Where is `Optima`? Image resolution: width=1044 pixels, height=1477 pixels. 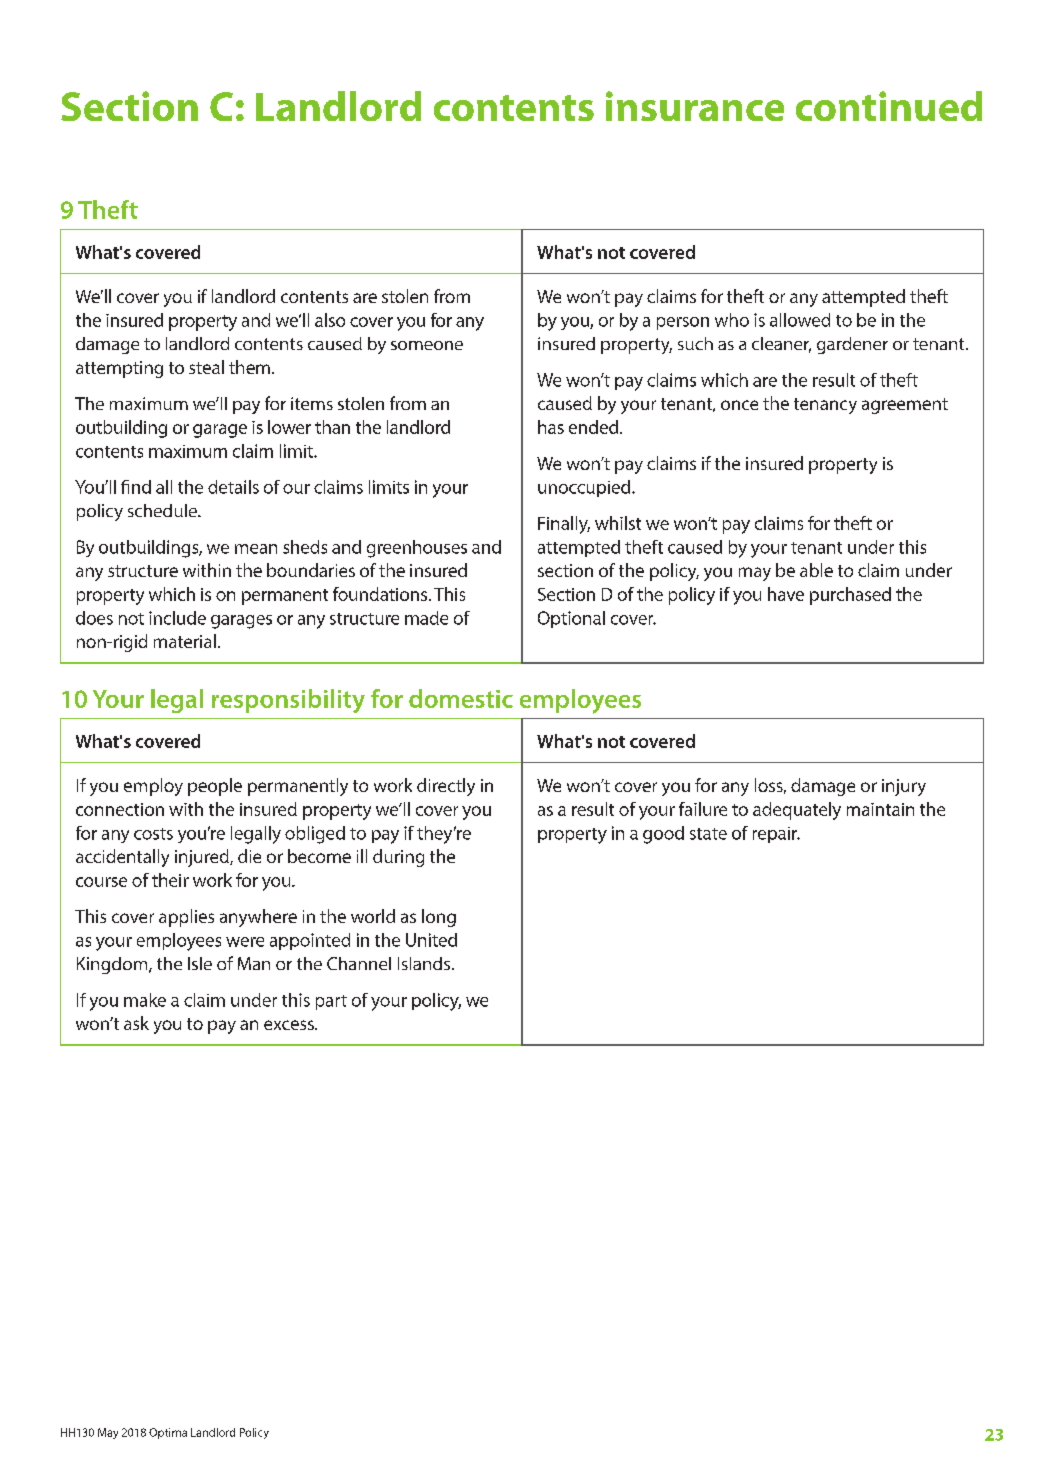
Optima is located at coordinates (168, 1433).
